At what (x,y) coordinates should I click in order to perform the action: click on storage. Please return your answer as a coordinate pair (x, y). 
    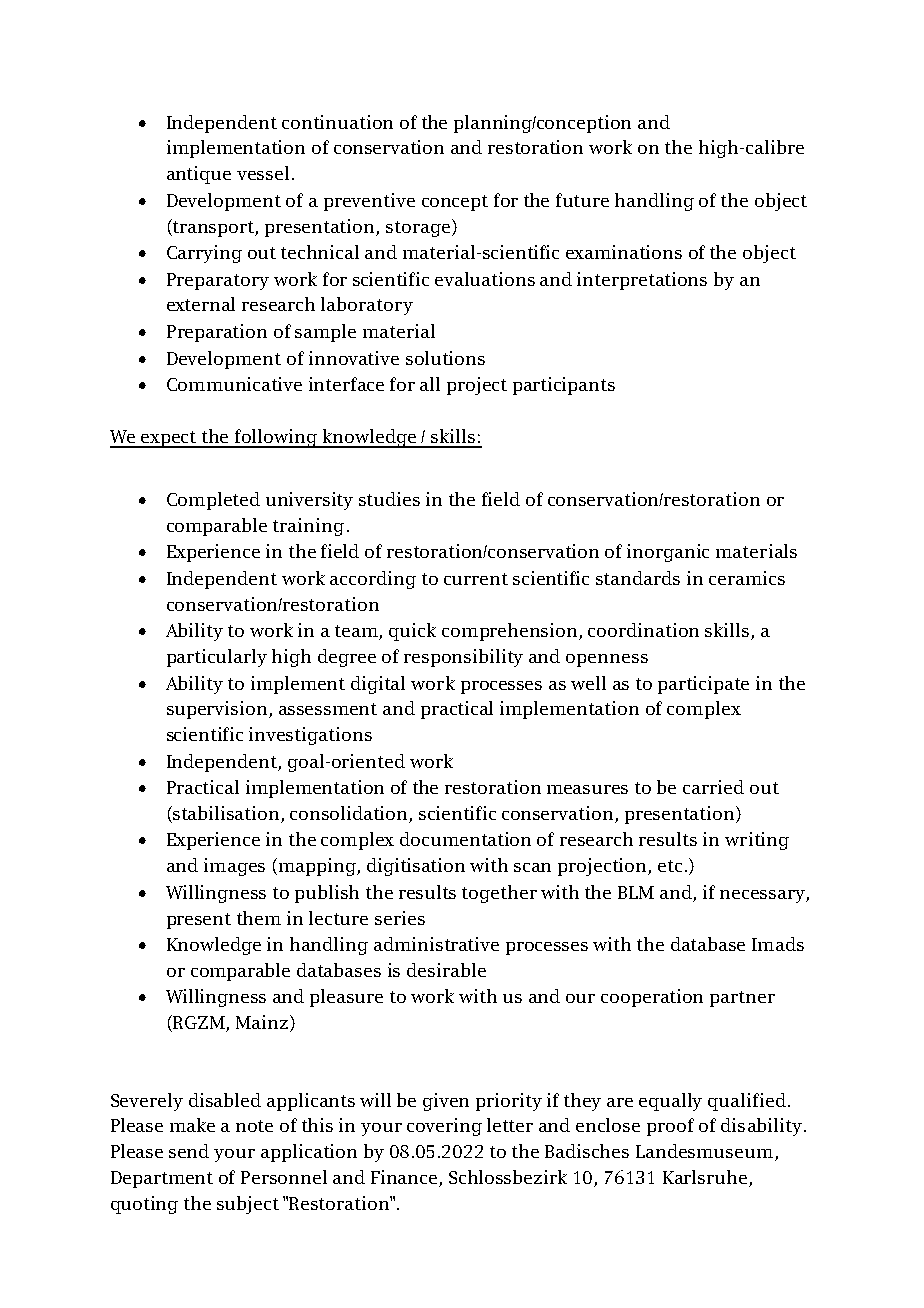
    Looking at the image, I should click on (418, 229).
